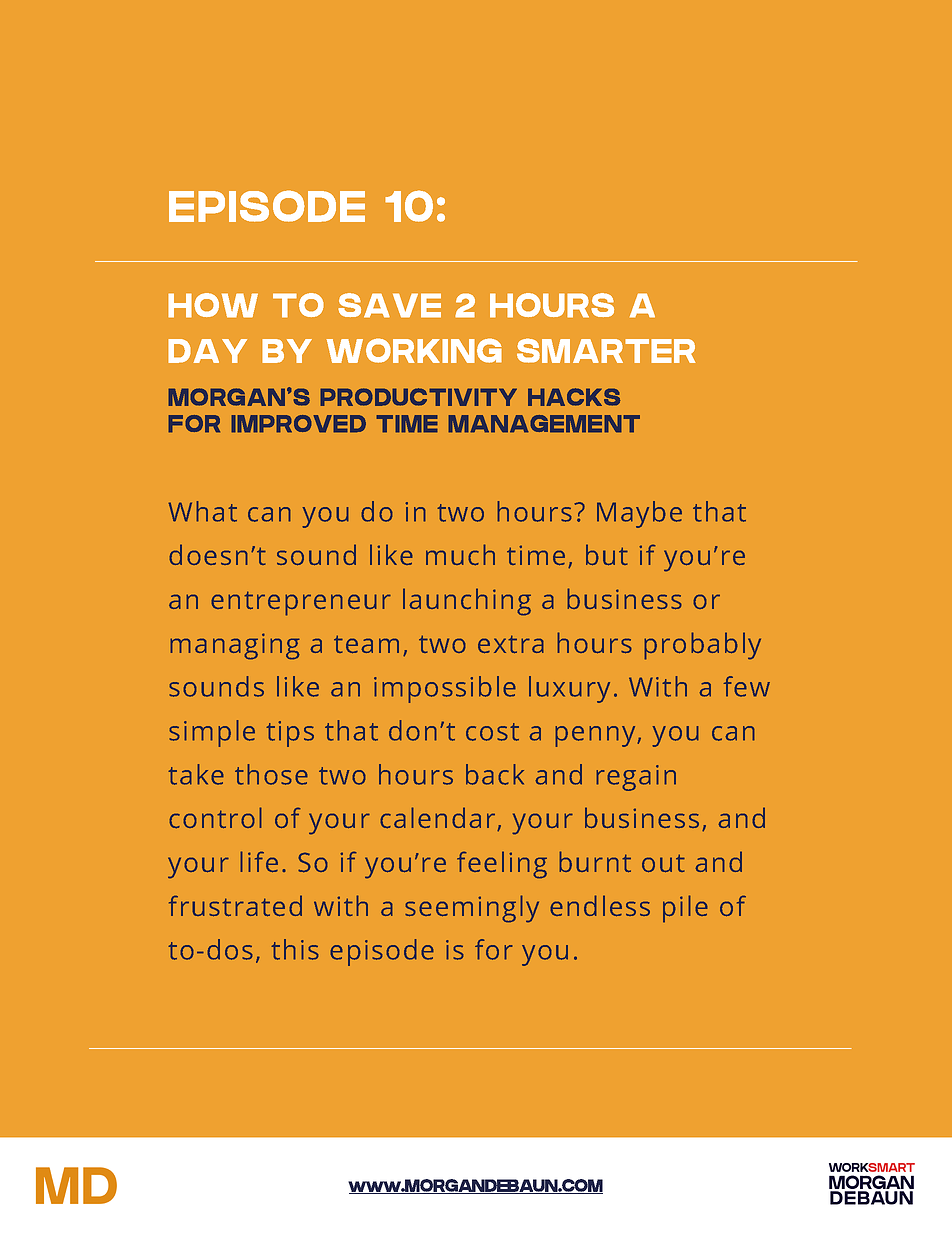 The height and width of the screenshot is (1233, 952). Describe the element at coordinates (213, 305) in the screenshot. I see `HOW` at that location.
